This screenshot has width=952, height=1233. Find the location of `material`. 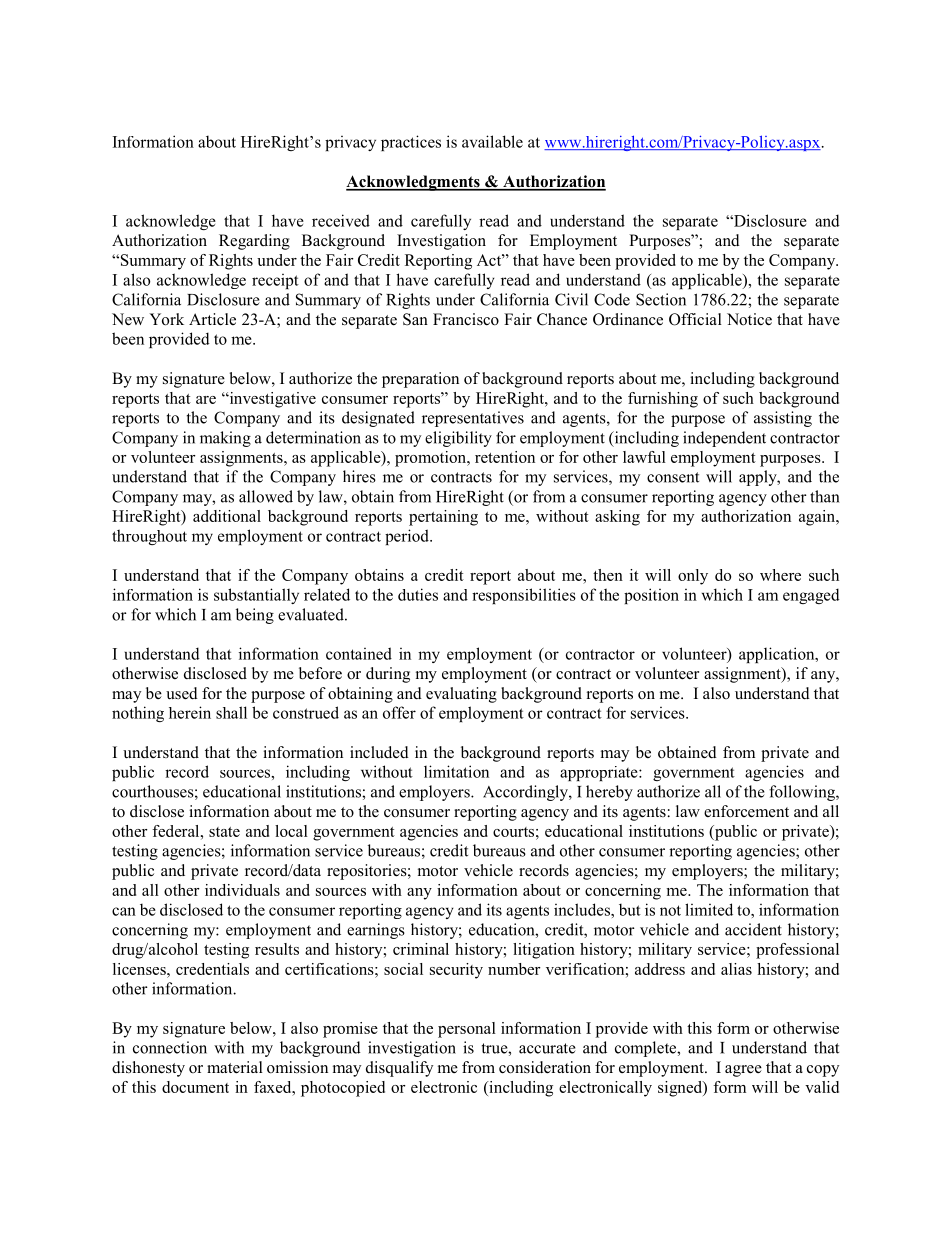

material is located at coordinates (235, 1067).
